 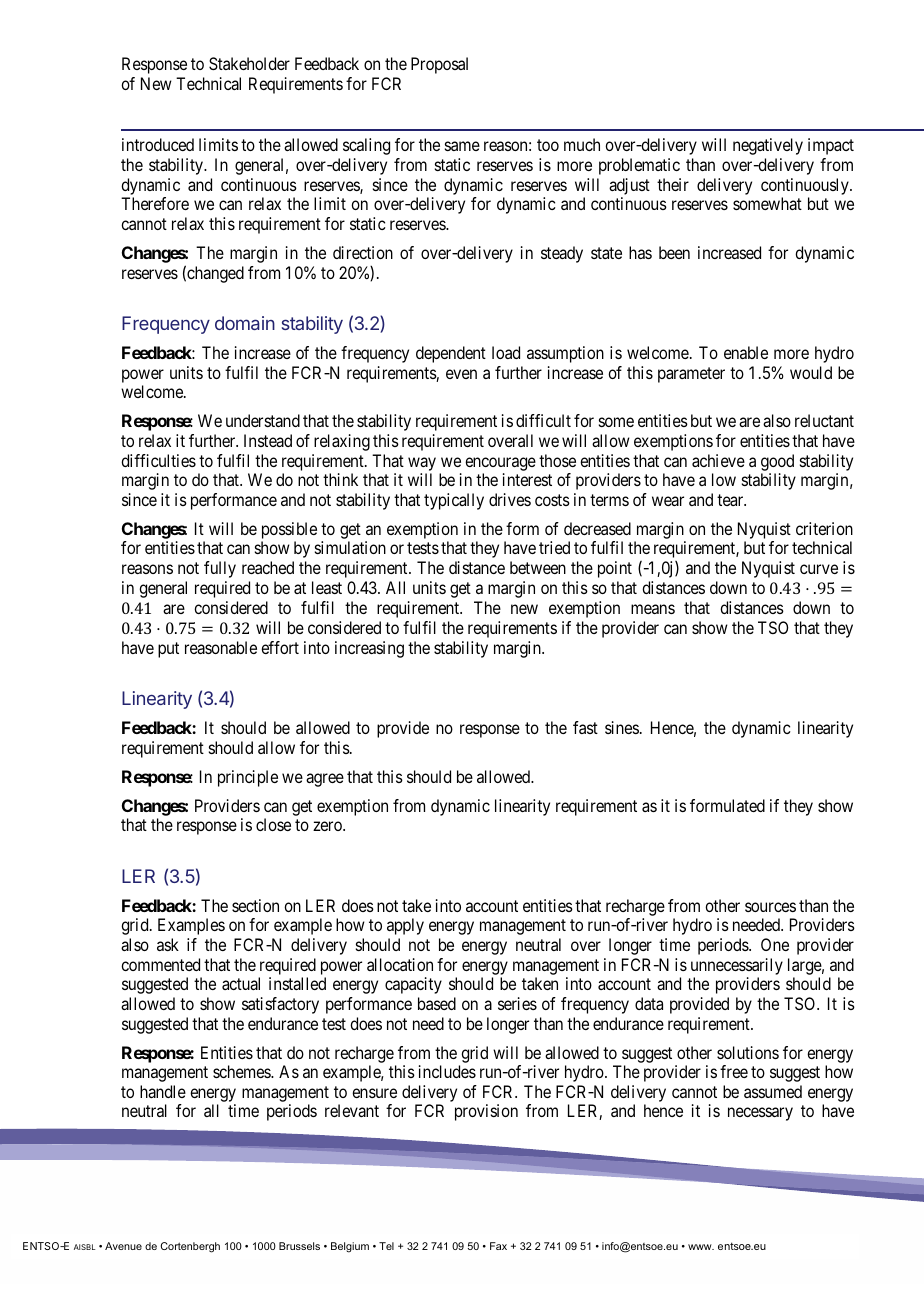 I want to click on Avenue, so click(x=123, y=1246).
